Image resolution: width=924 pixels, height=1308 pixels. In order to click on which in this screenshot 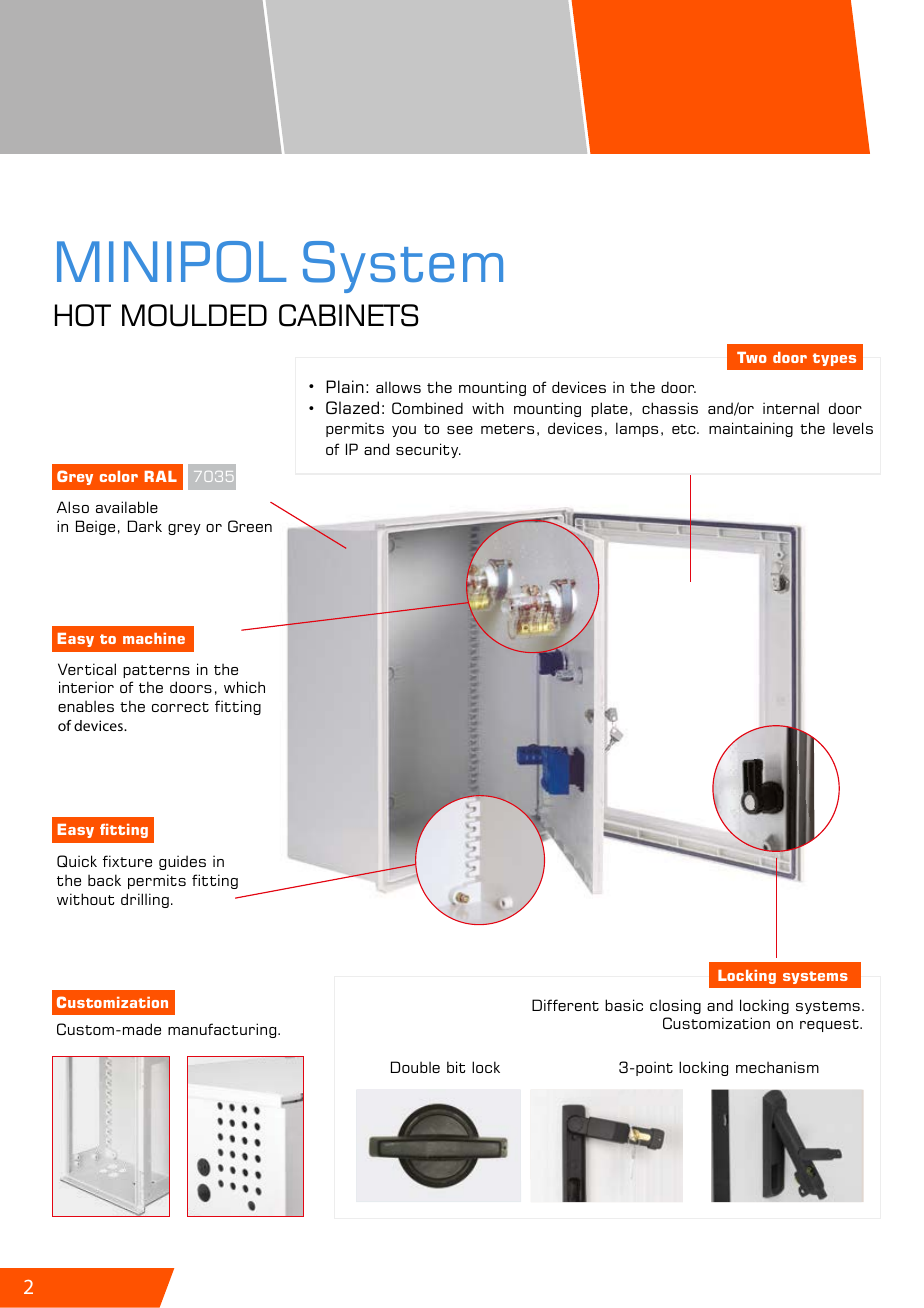, I will do `click(244, 687)`.
